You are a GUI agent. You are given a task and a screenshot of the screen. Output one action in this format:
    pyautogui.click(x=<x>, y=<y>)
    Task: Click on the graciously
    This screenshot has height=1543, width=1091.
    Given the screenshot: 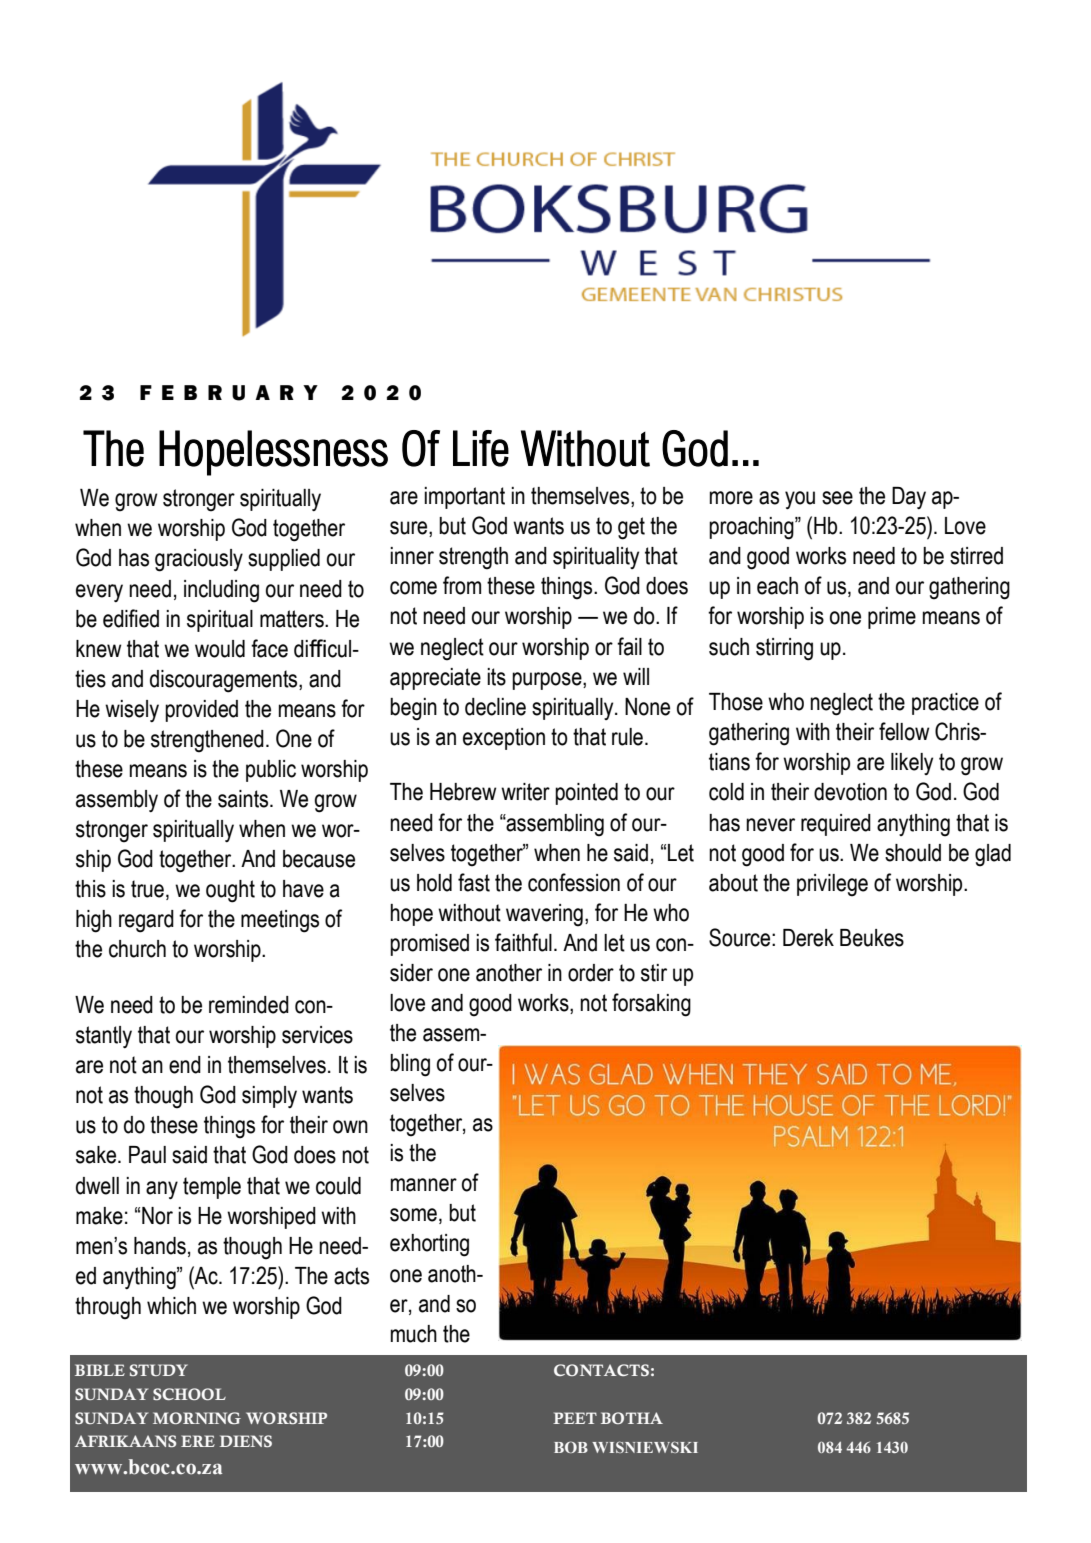 What is the action you would take?
    pyautogui.click(x=199, y=560)
